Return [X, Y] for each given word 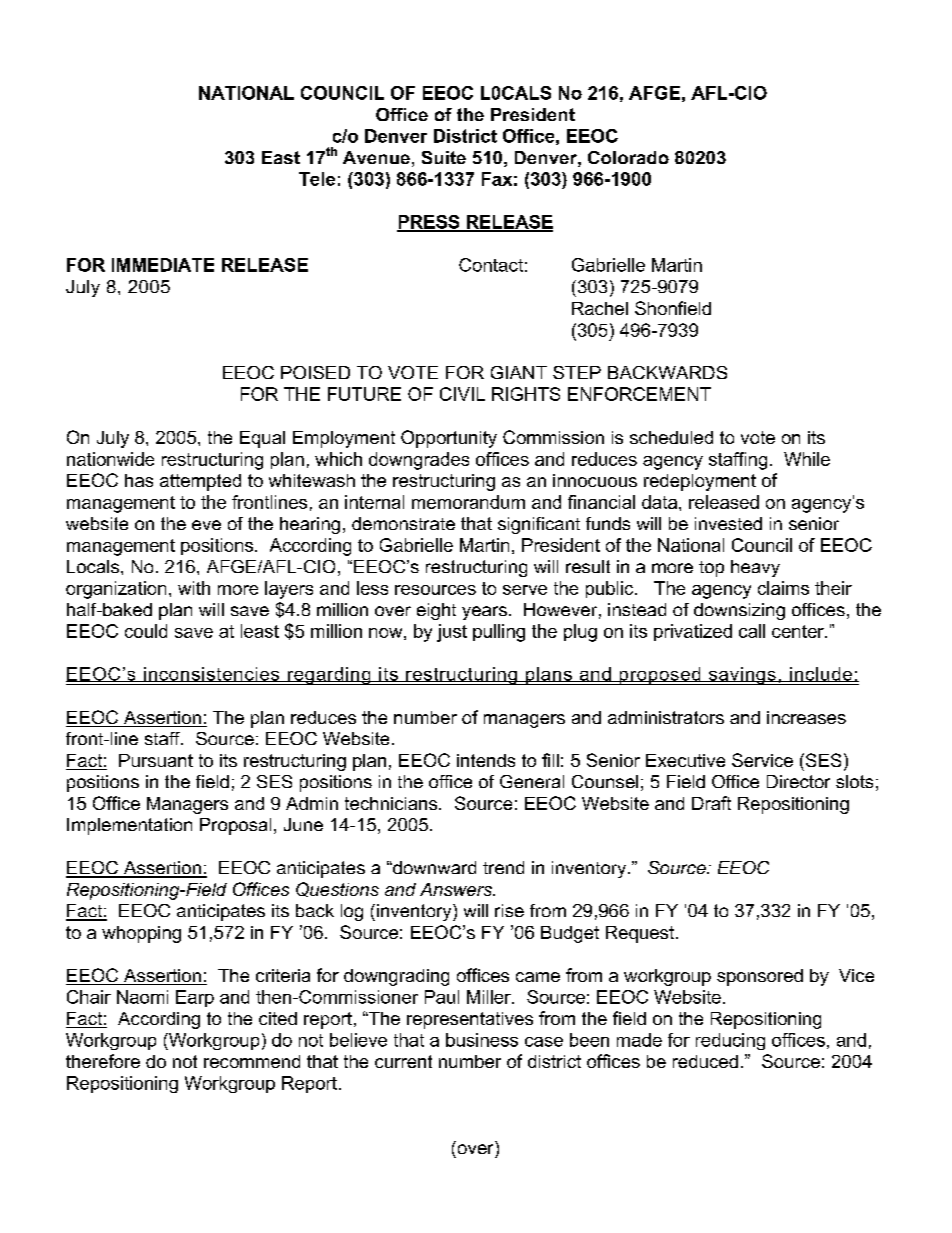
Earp [195, 998]
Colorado [628, 157]
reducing [730, 1041]
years [484, 613]
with [194, 588]
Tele [317, 179]
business [482, 1040]
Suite [444, 157]
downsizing [739, 611]
